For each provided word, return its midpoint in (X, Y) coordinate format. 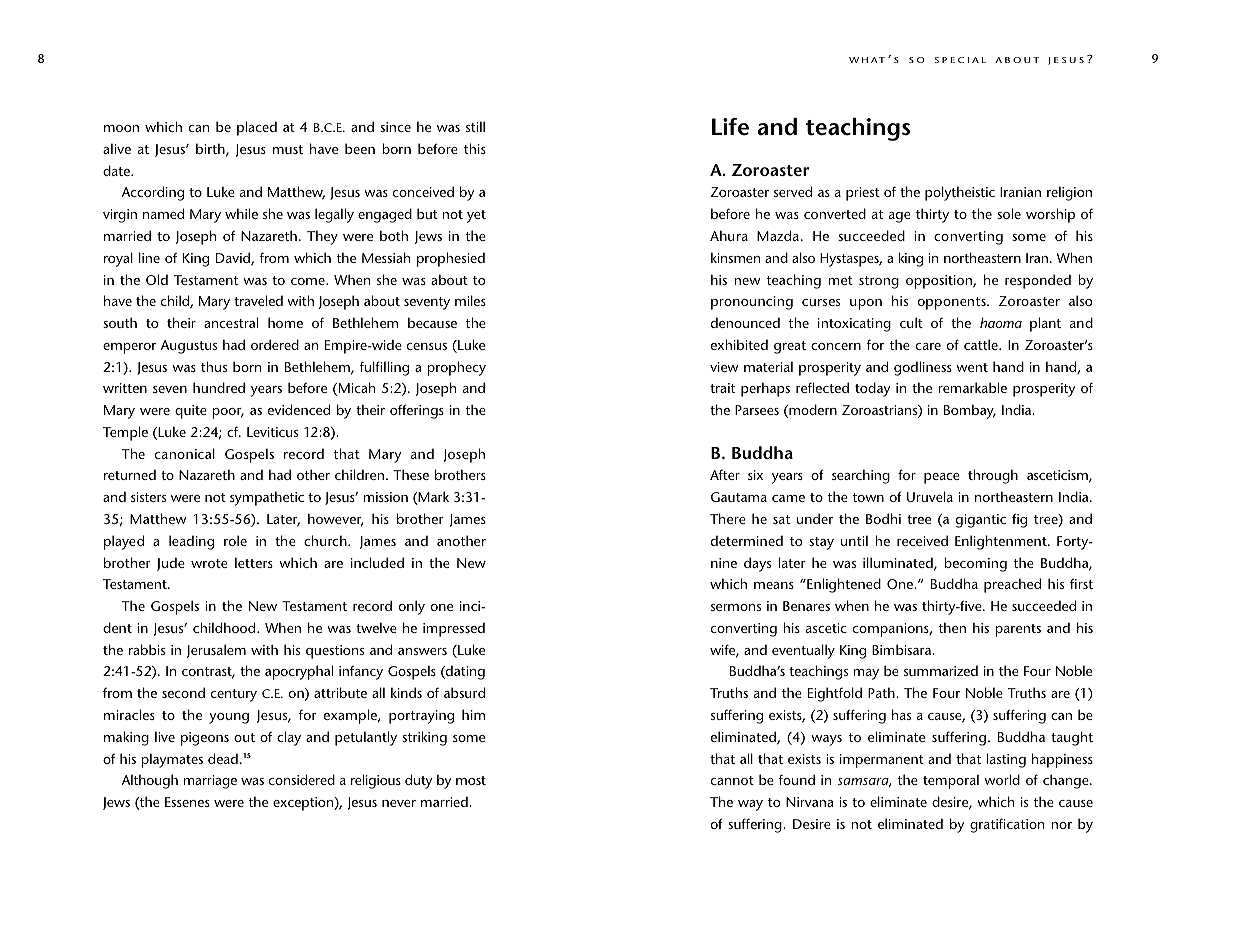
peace (942, 478)
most (471, 780)
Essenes (187, 802)
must (288, 149)
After (725, 474)
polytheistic (960, 193)
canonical (185, 453)
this (475, 148)
